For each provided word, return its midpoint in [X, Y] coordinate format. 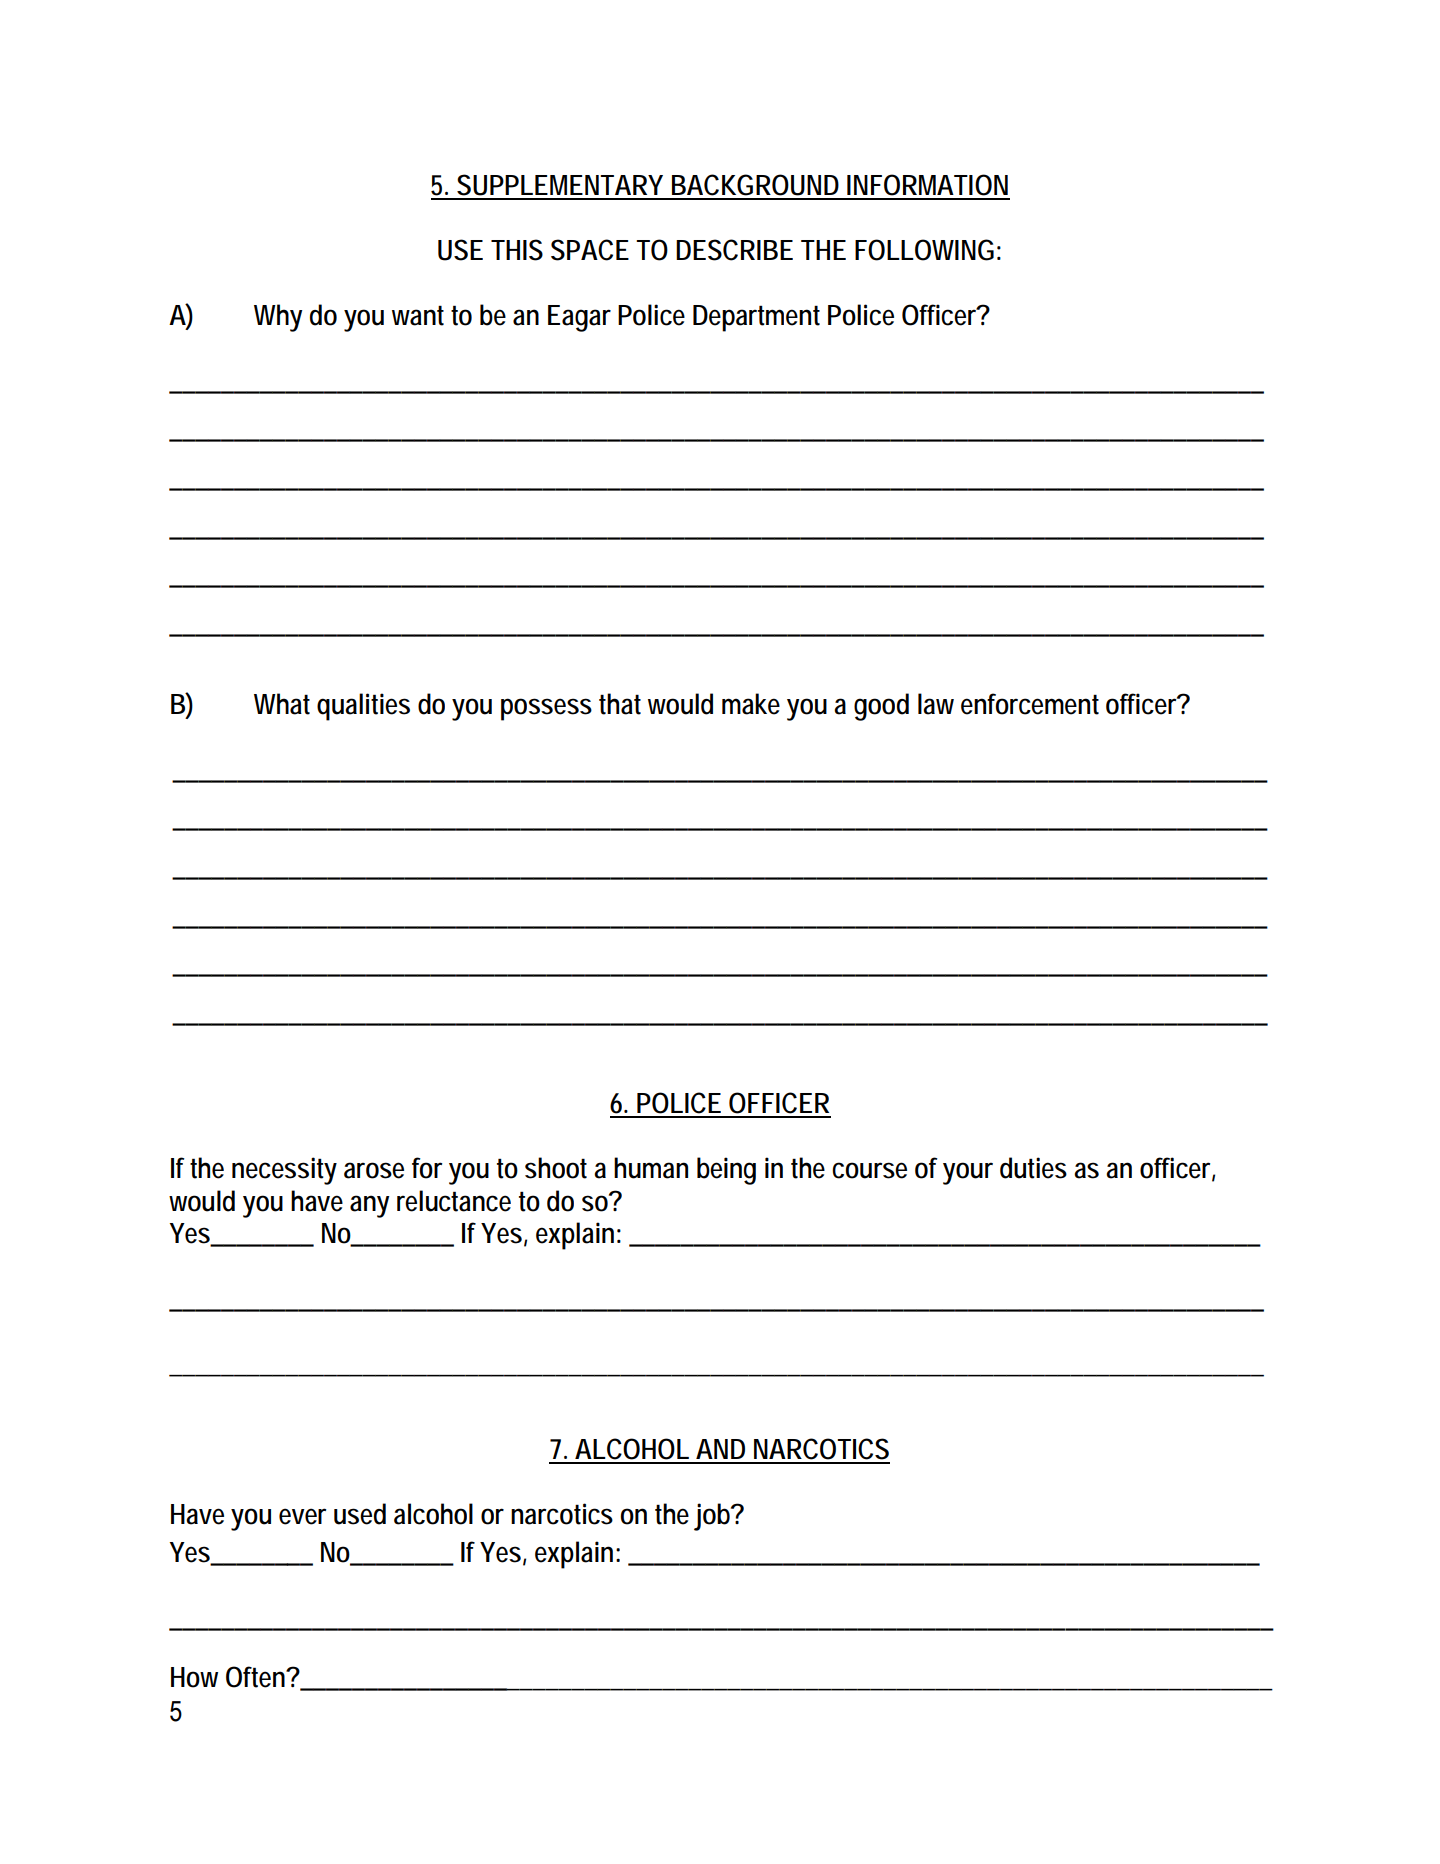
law [936, 704]
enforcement [1030, 704]
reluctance [454, 1201]
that [620, 704]
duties [1033, 1168]
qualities [363, 707]
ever [302, 1516]
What [282, 704]
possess [546, 709]
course [869, 1170]
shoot [556, 1168]
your [968, 1173]
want [418, 315]
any [369, 1206]
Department [756, 318]
